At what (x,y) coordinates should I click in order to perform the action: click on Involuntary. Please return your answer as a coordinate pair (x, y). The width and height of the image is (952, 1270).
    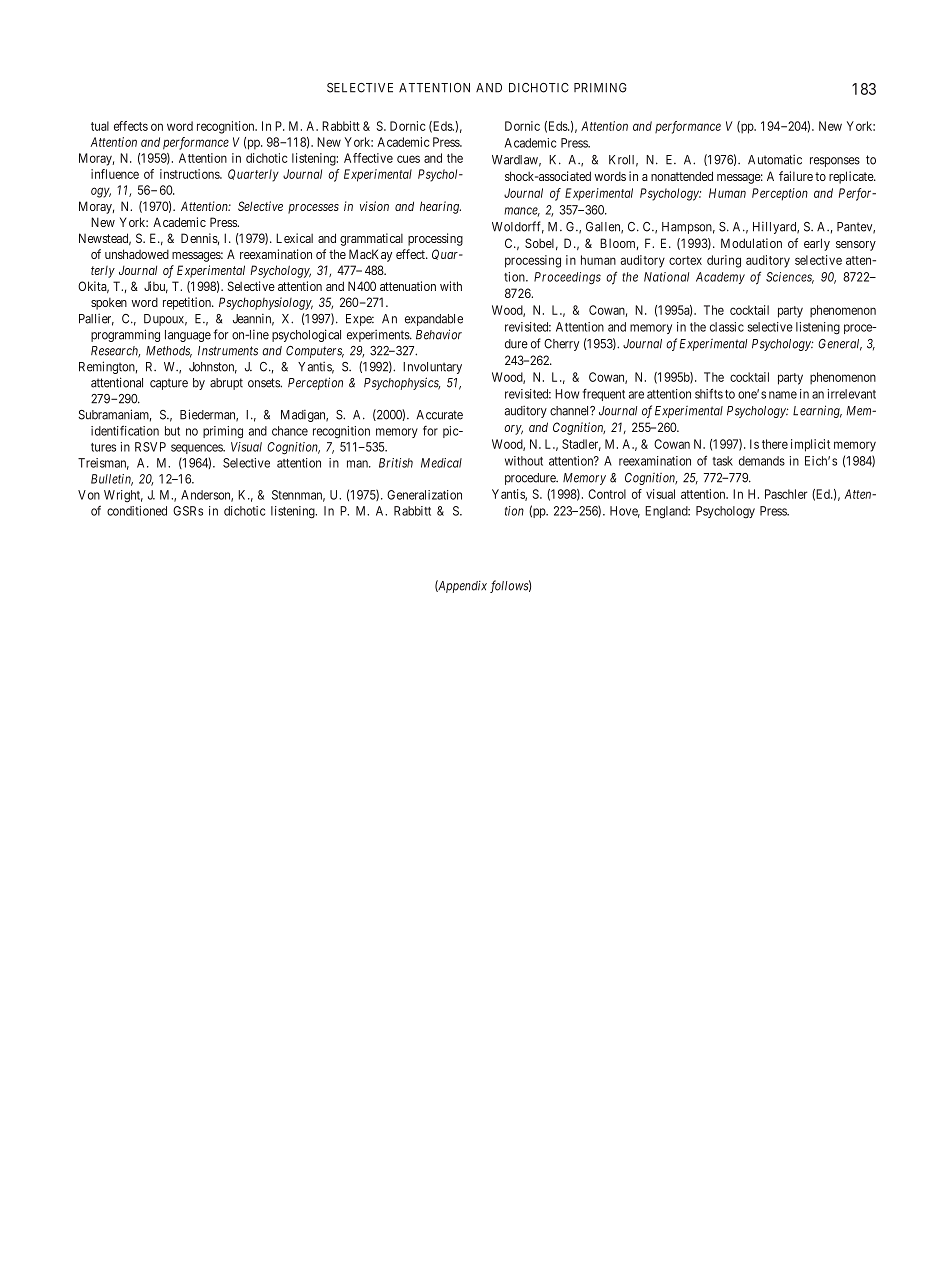
    Looking at the image, I should click on (432, 368).
